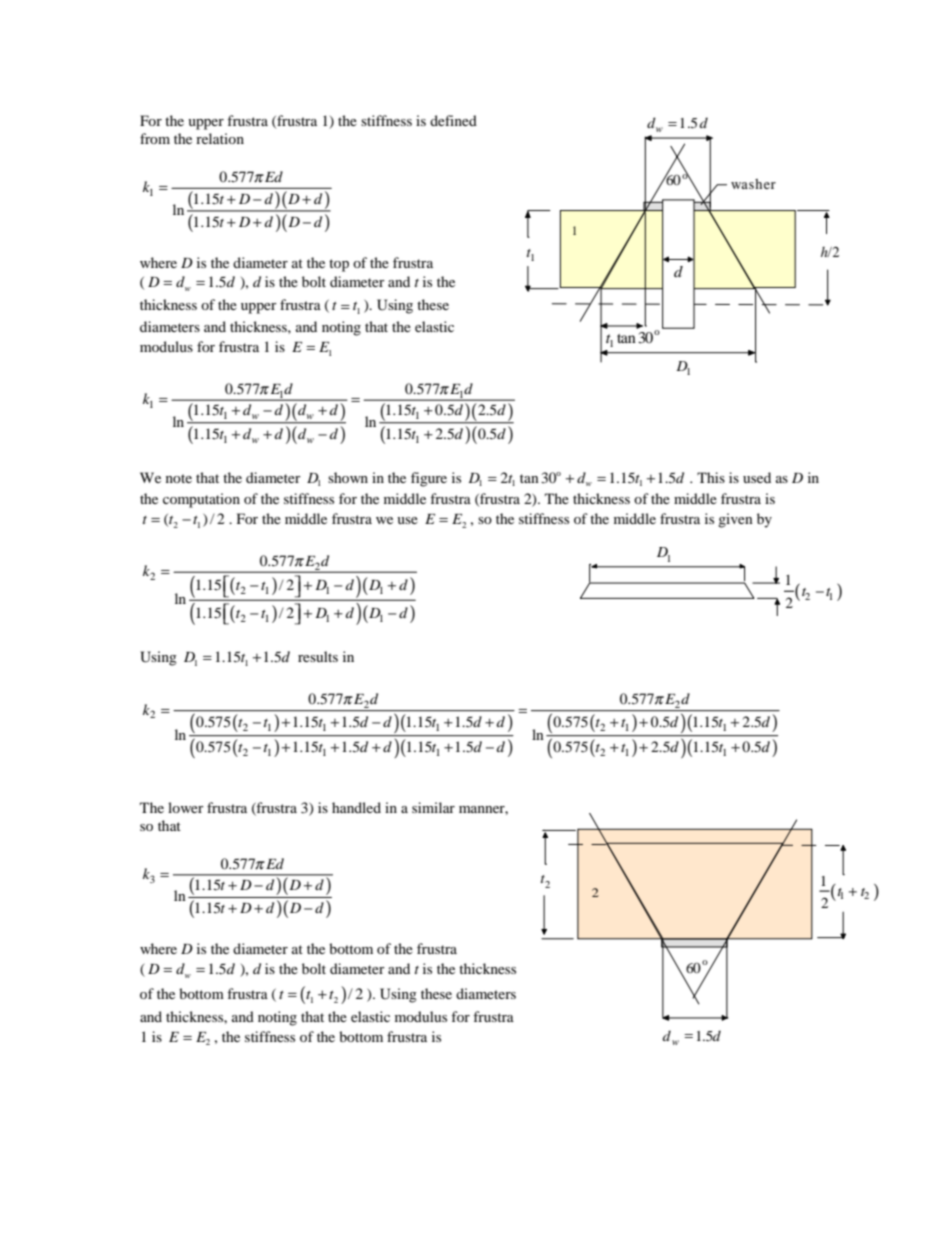 The image size is (952, 1233). I want to click on computation, so click(201, 500).
